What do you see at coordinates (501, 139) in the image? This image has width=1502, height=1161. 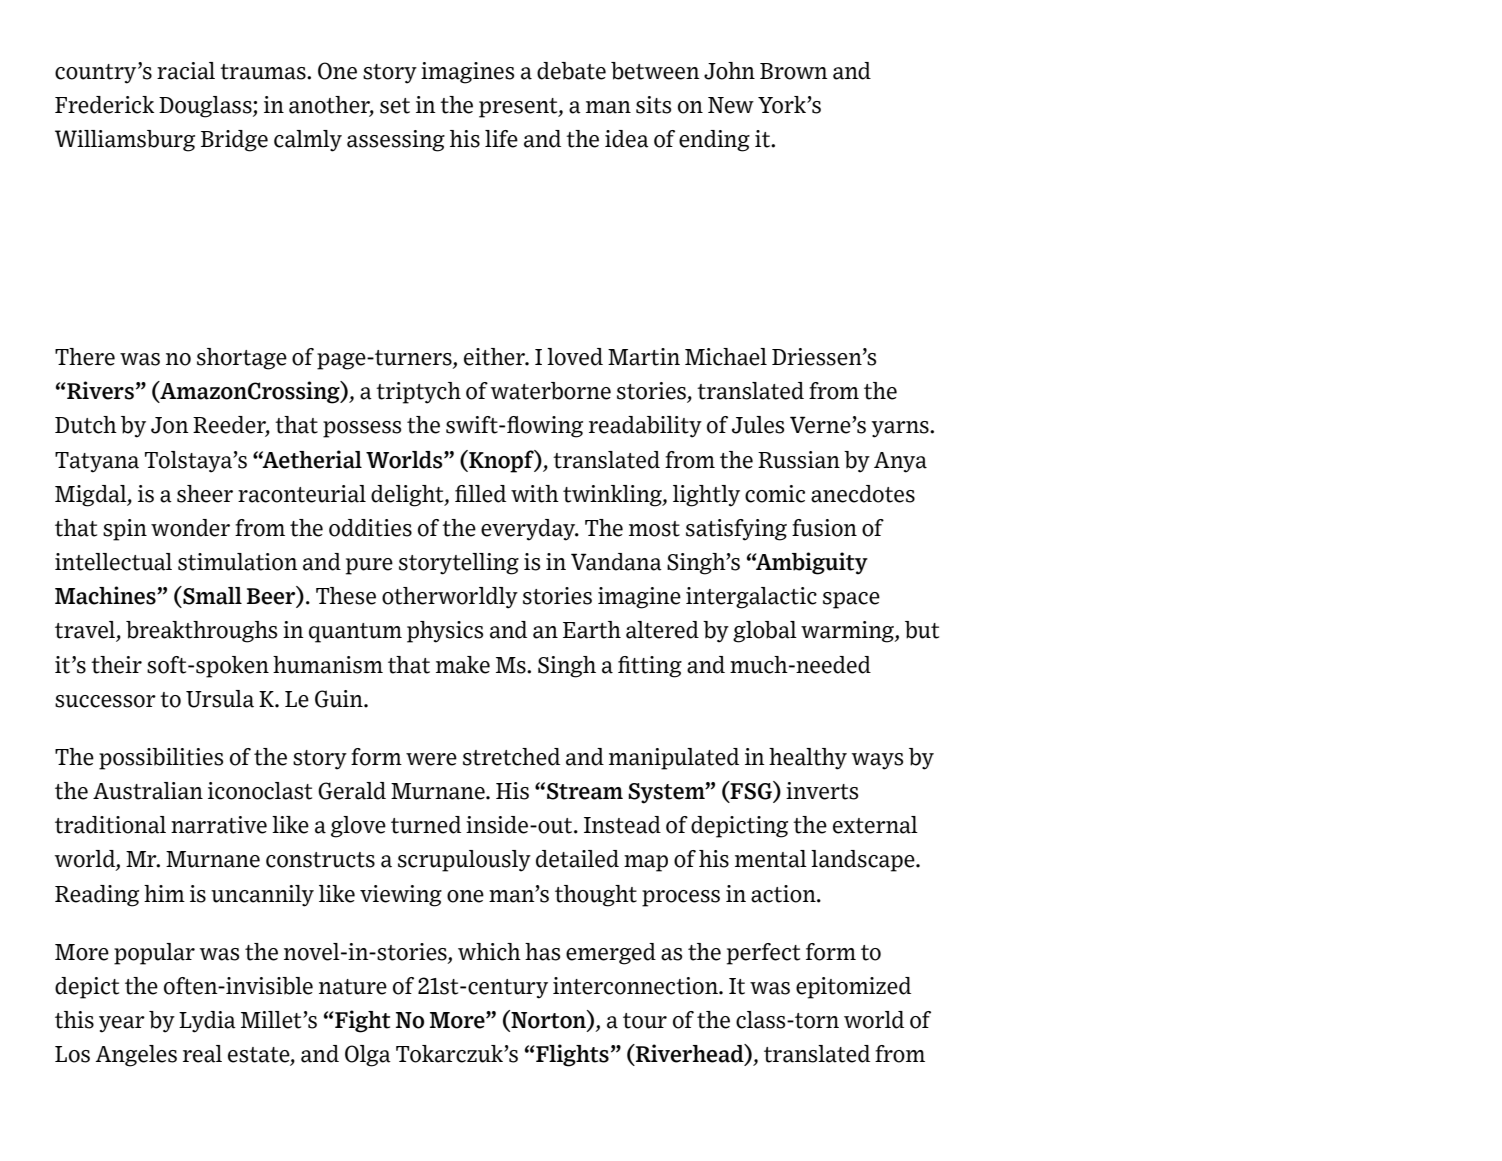 I see `life` at bounding box center [501, 139].
